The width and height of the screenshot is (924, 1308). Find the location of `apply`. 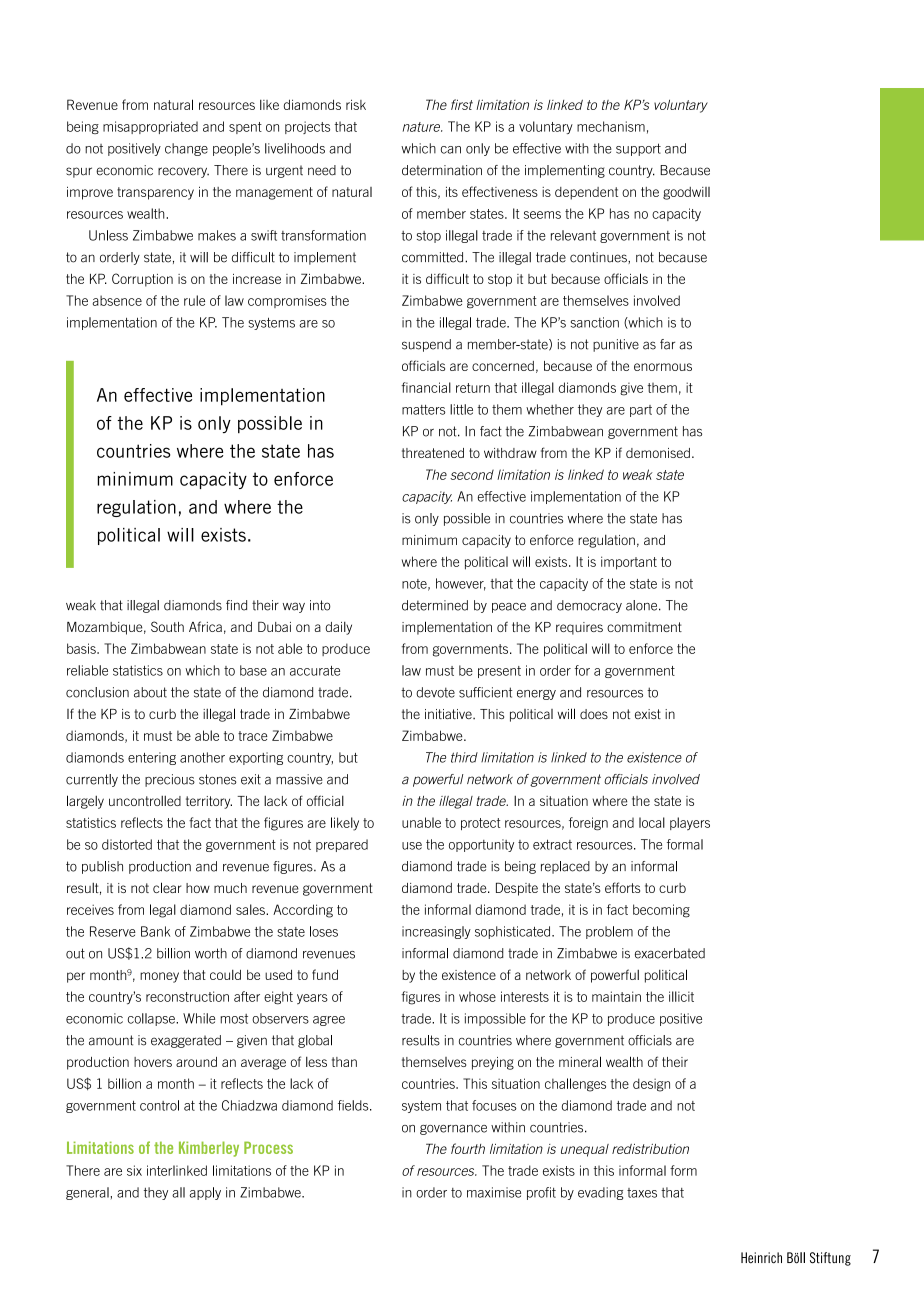

apply is located at coordinates (205, 1193).
